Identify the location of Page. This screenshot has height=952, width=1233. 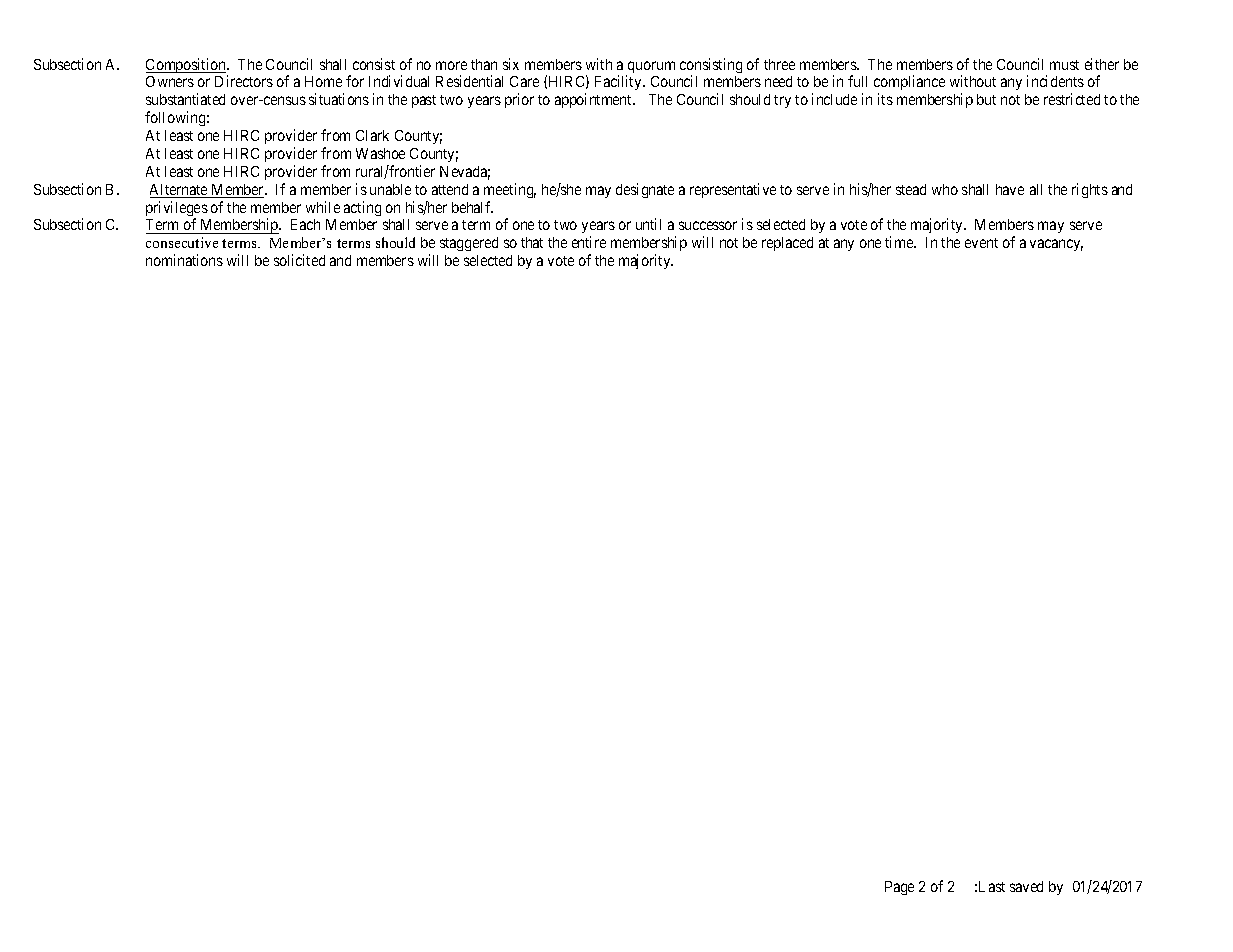
(899, 888).
